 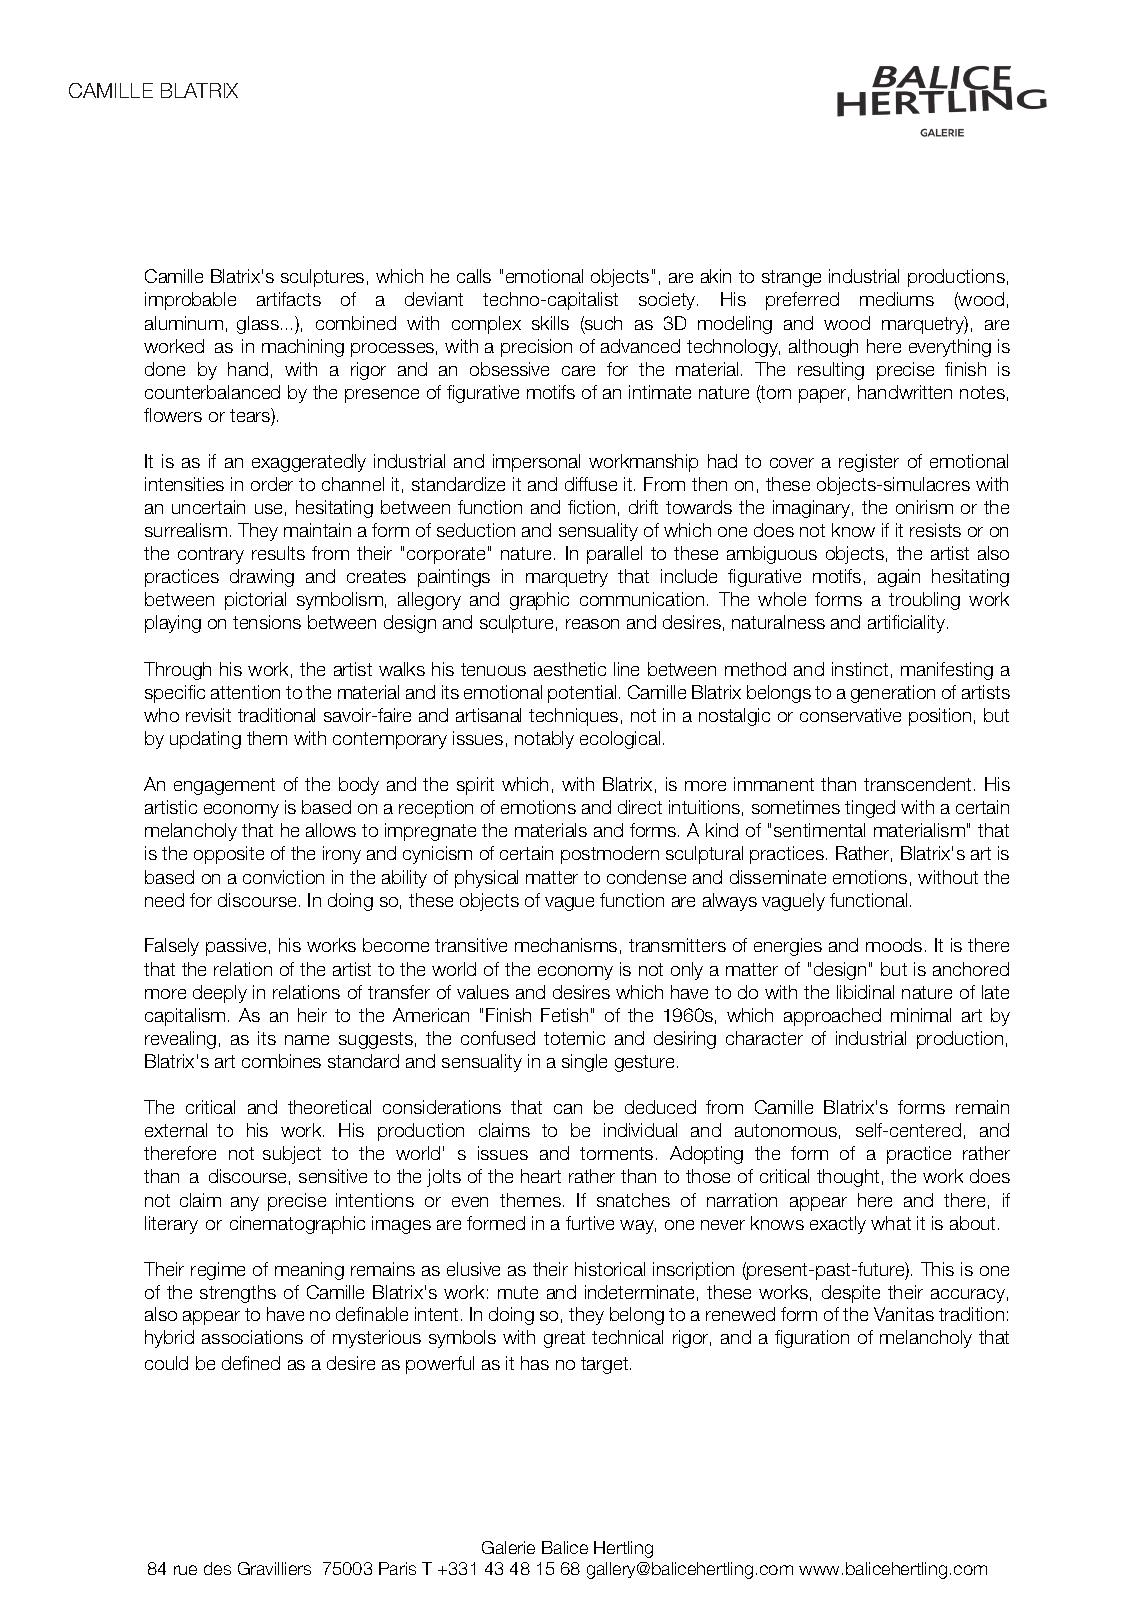 I want to click on glass, so click(x=258, y=325).
